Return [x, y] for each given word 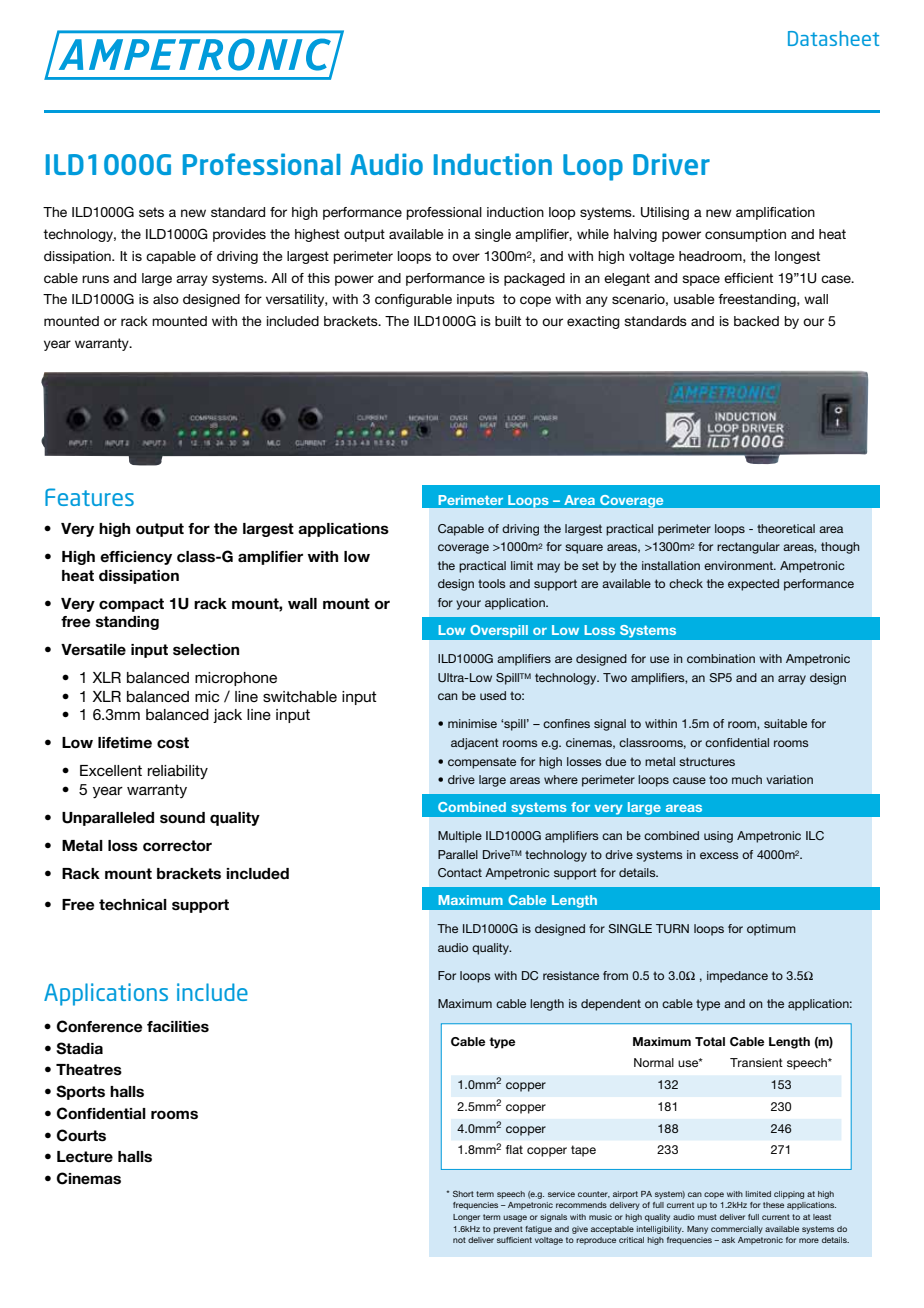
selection [206, 650]
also [166, 299]
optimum [771, 930]
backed [756, 321]
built [508, 321]
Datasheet [833, 38]
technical [133, 905]
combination [721, 658]
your [468, 605]
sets [151, 212]
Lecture [85, 1157]
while [593, 234]
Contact [460, 872]
